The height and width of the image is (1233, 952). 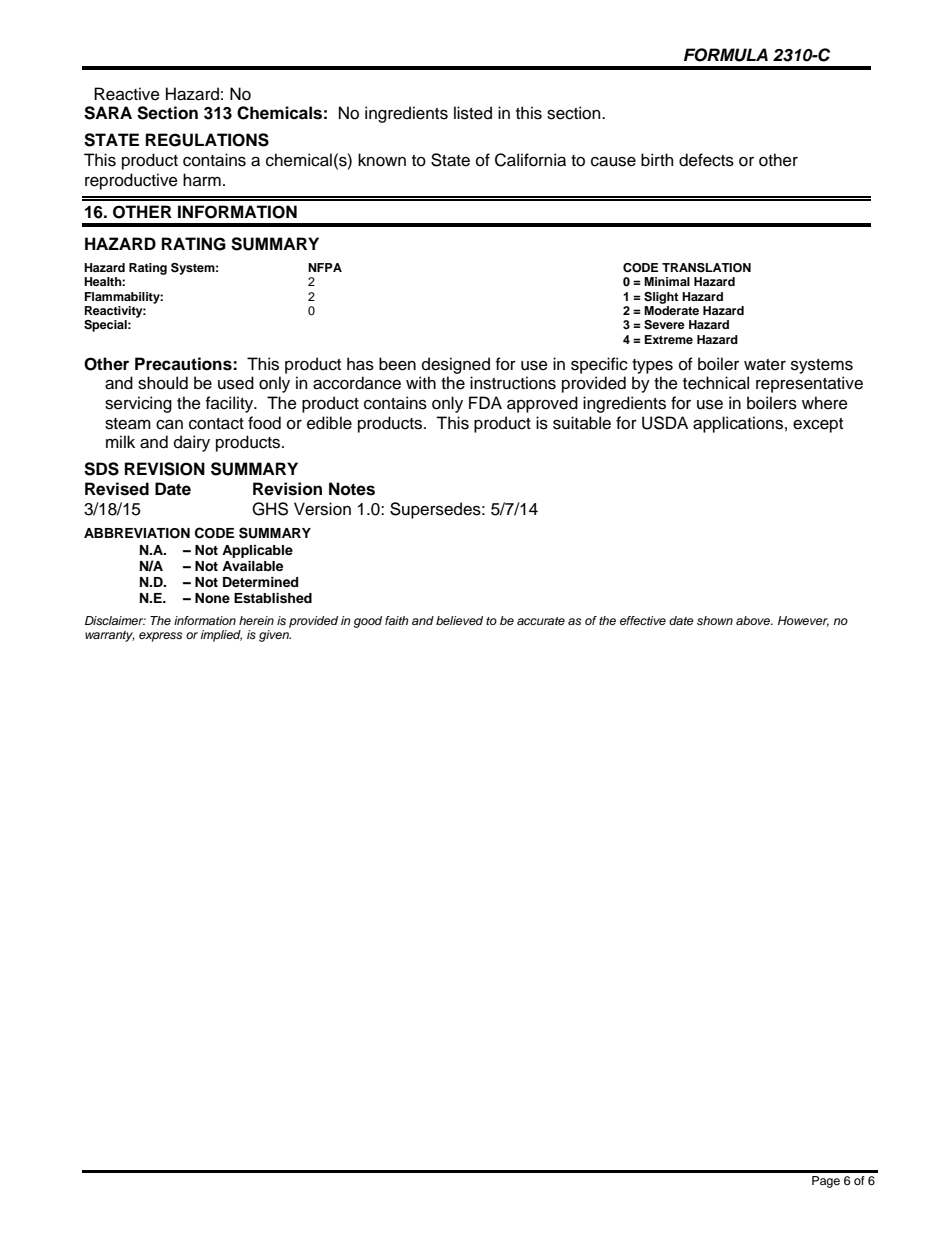 What do you see at coordinates (396, 620) in the image?
I see `faith` at bounding box center [396, 620].
